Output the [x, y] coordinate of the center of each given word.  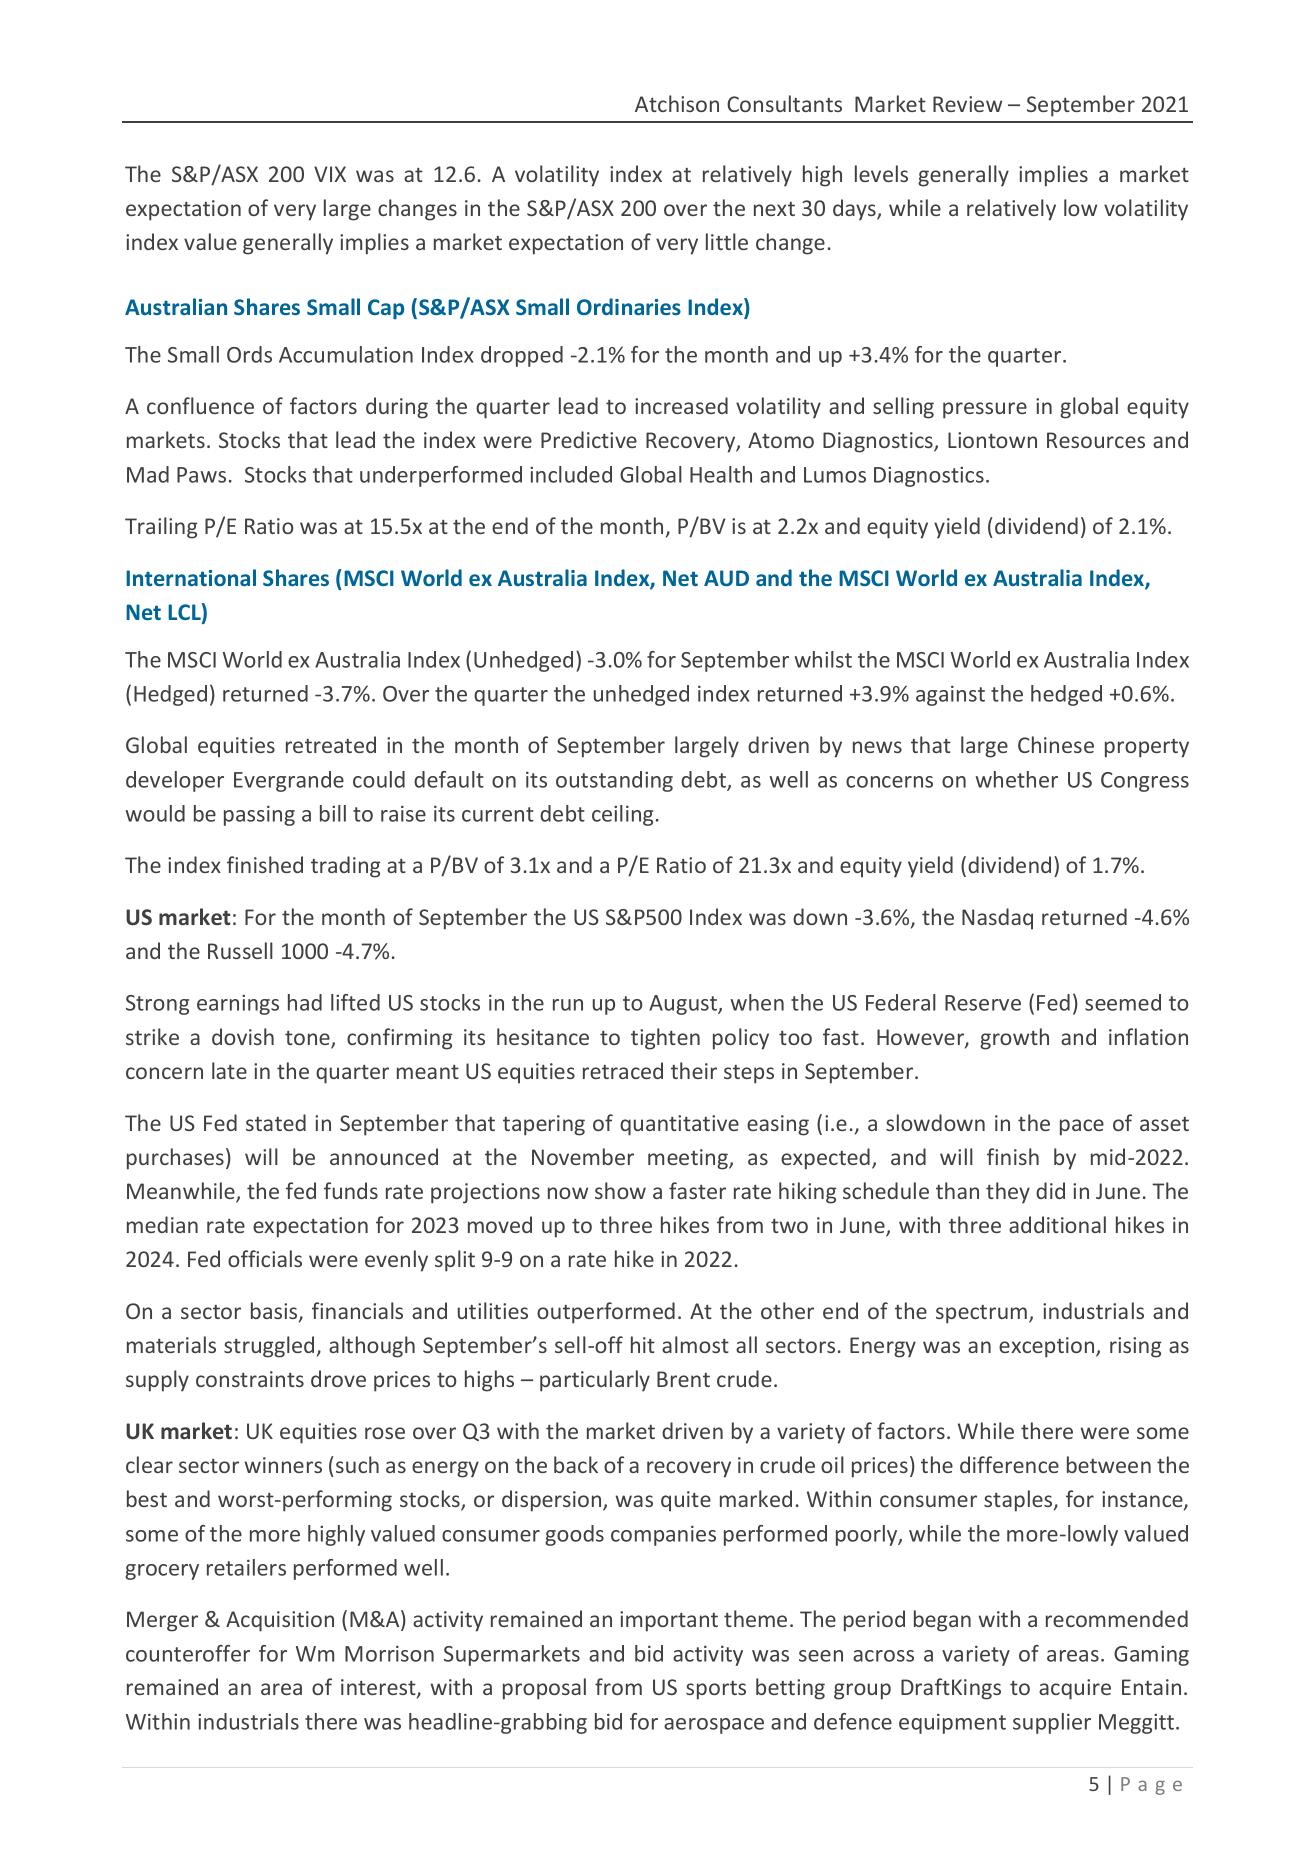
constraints [250, 1379]
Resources [1096, 440]
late [229, 1070]
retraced [623, 1070]
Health [721, 474]
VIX [330, 174]
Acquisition [280, 1621]
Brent [683, 1379]
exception [1048, 1347]
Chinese [1056, 744]
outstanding [614, 781]
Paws [201, 475]
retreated [331, 744]
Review [967, 104]
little [727, 241]
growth [1014, 1039]
